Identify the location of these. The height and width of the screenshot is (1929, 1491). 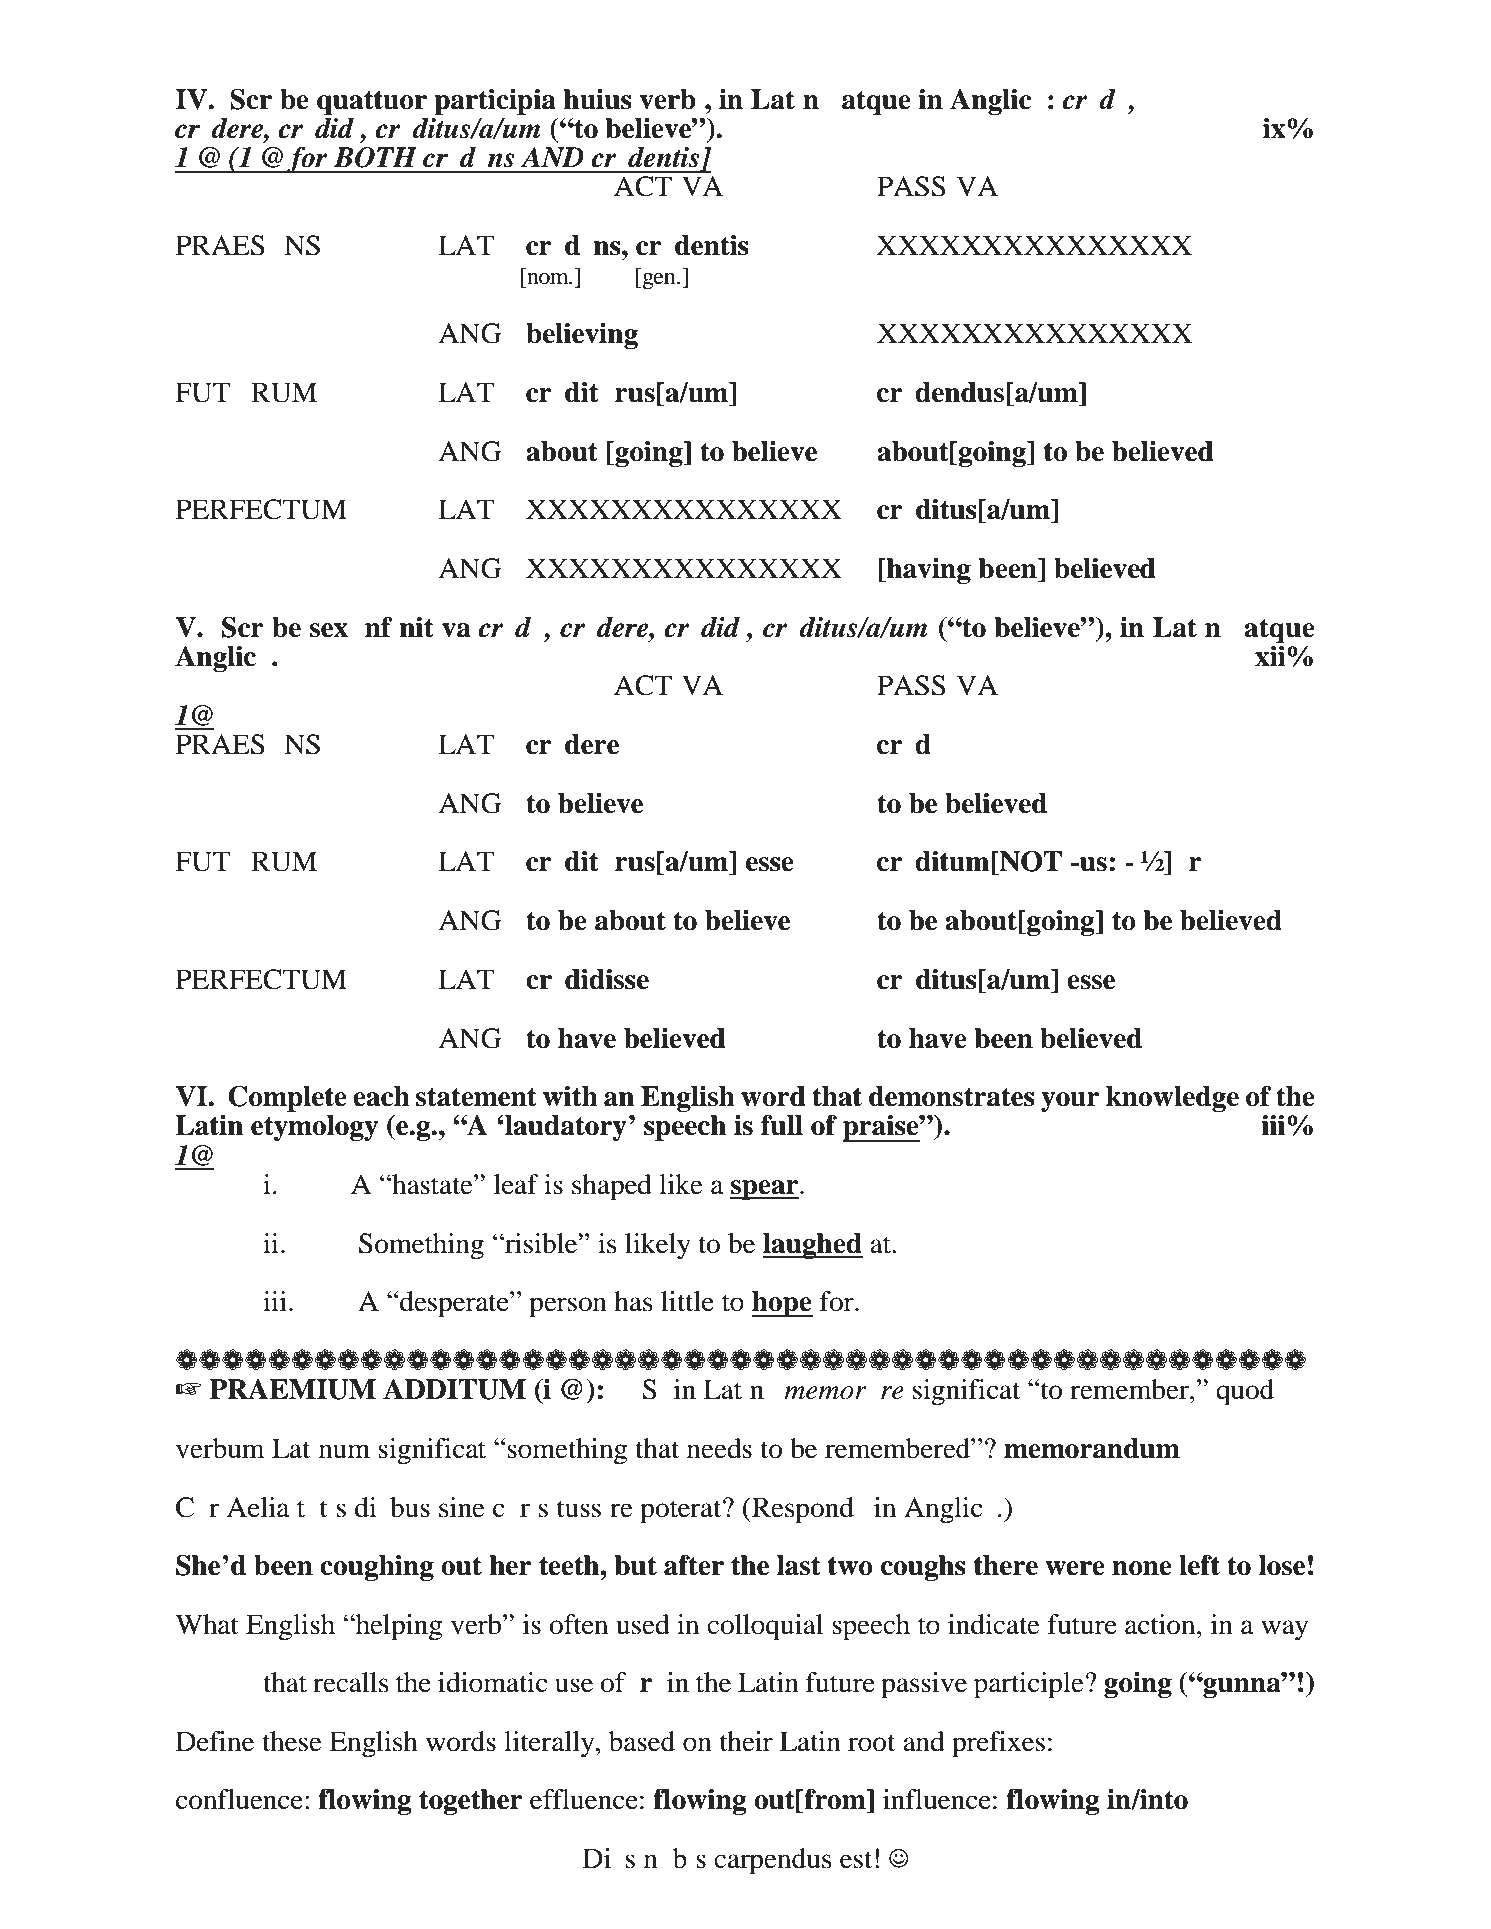
(292, 1741).
